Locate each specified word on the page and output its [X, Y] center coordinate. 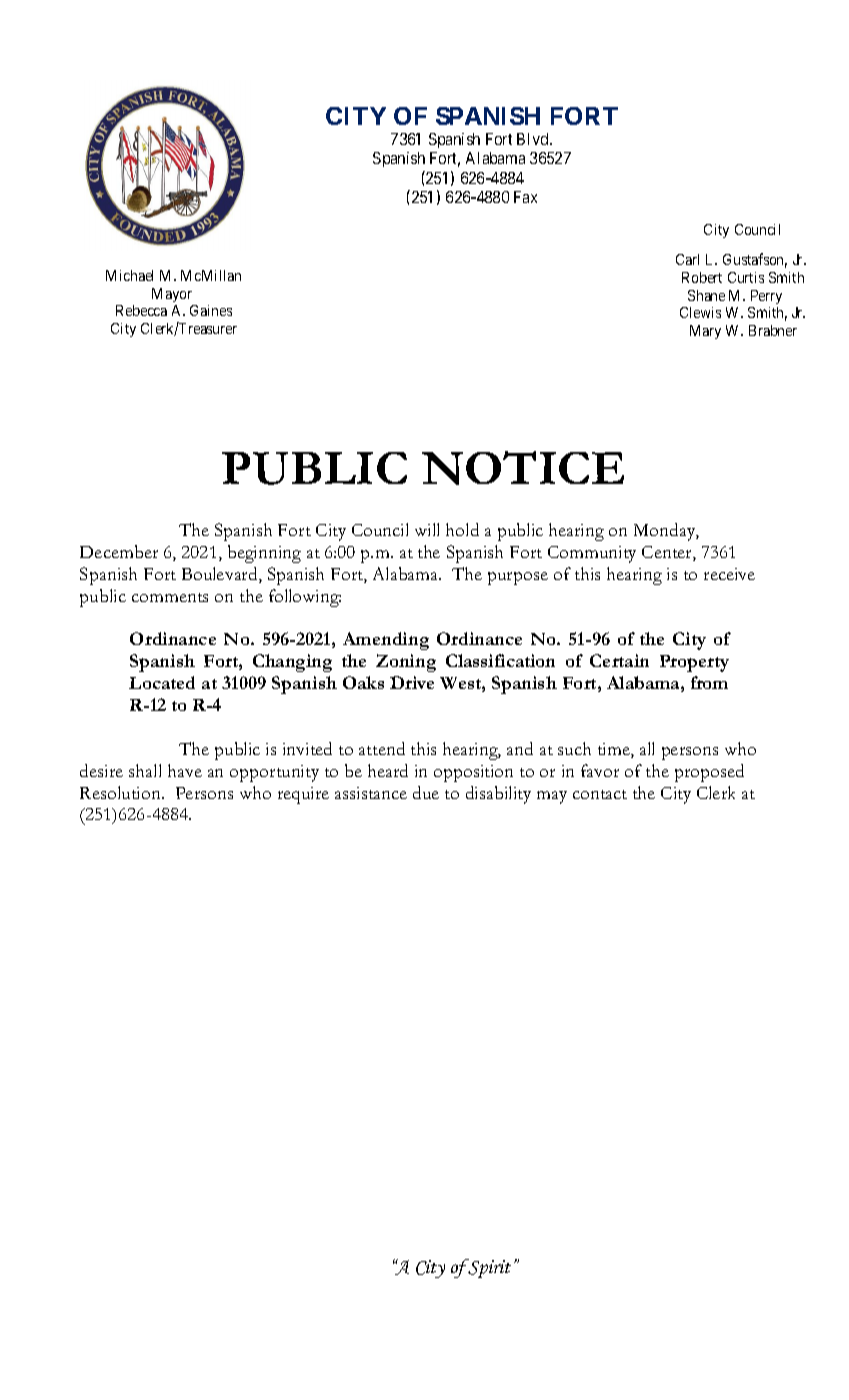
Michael [129, 275]
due [426, 792]
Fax [525, 197]
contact [600, 794]
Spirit [489, 1268]
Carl [687, 259]
